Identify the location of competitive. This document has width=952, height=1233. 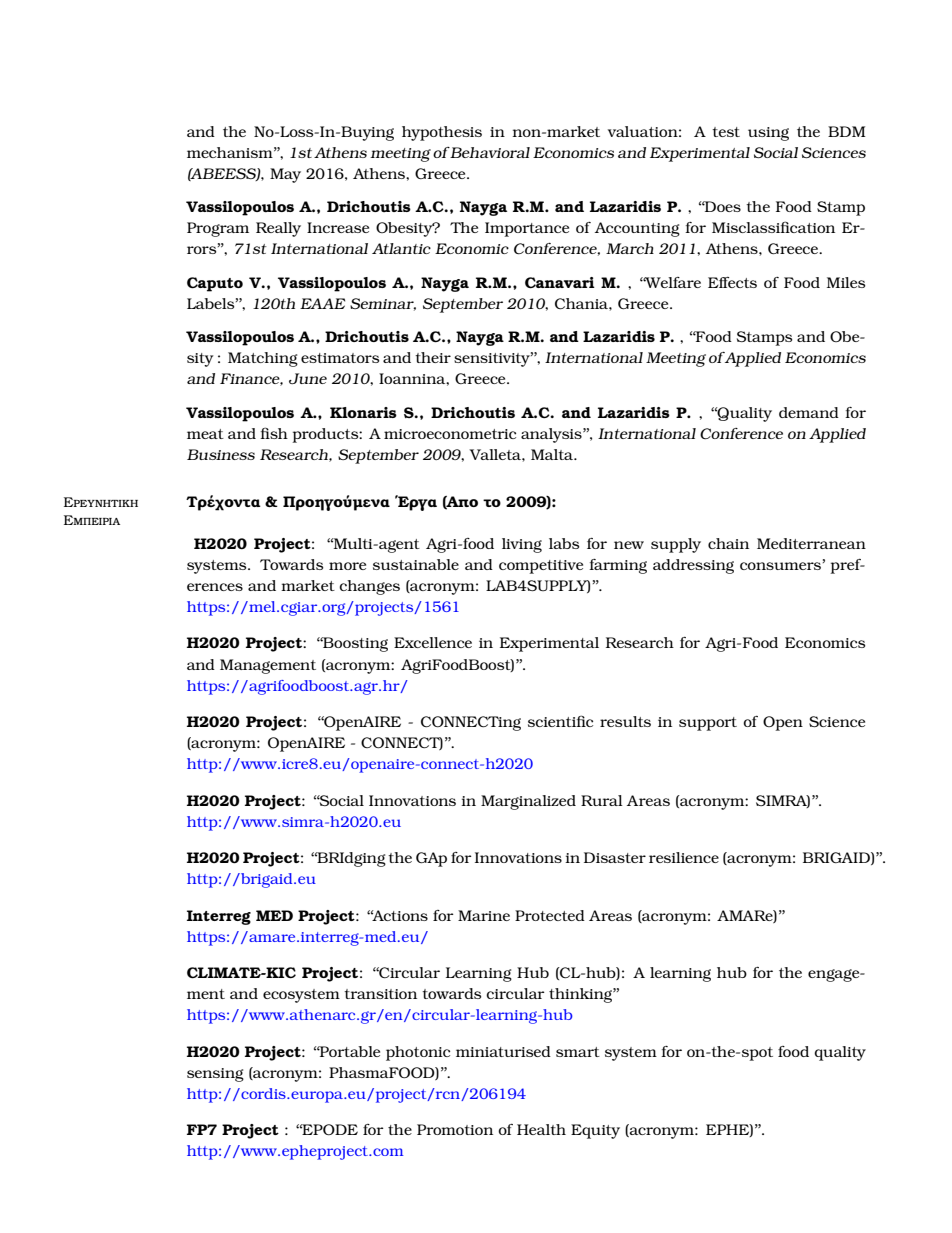
(541, 567).
